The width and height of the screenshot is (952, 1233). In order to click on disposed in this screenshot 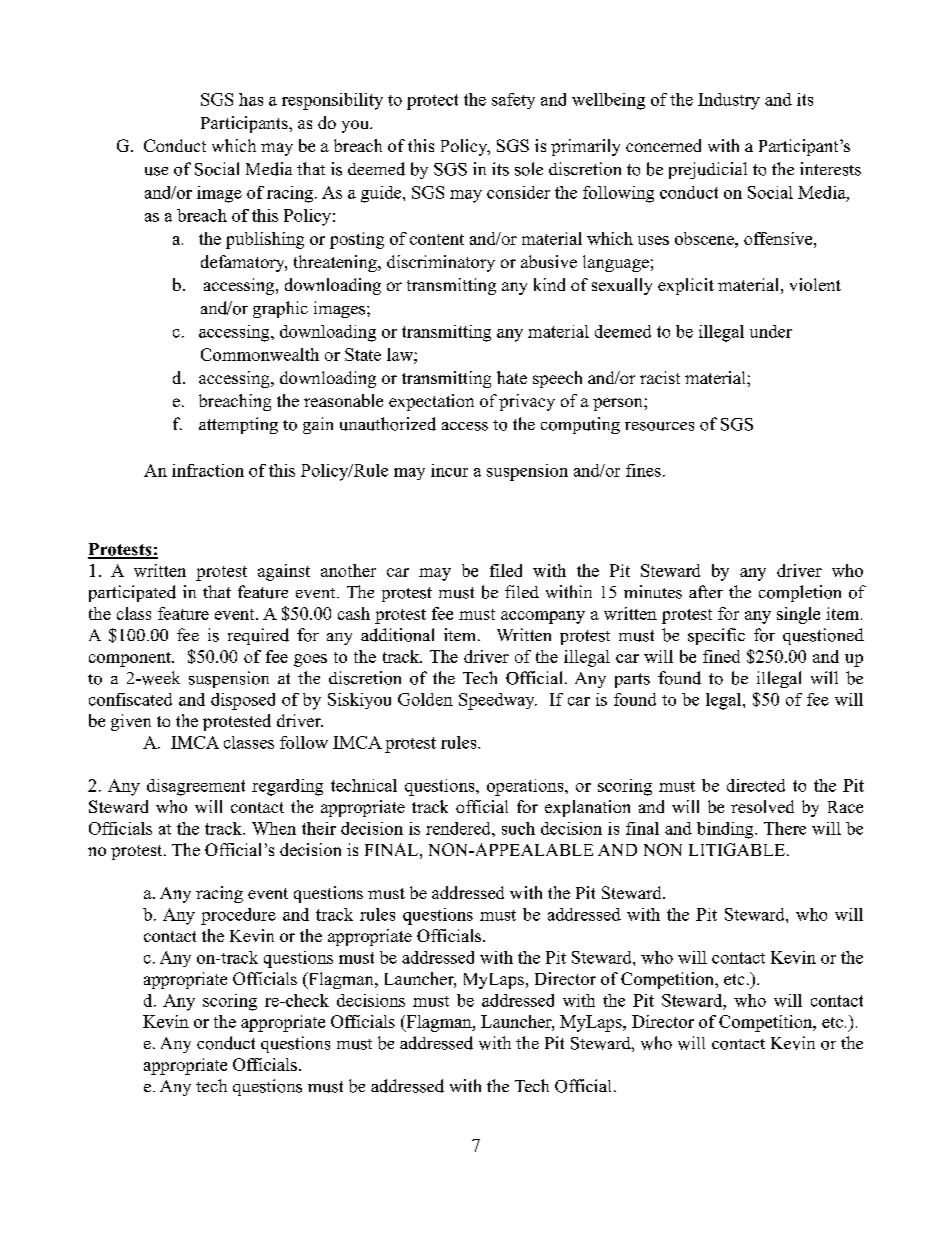, I will do `click(243, 701)`.
